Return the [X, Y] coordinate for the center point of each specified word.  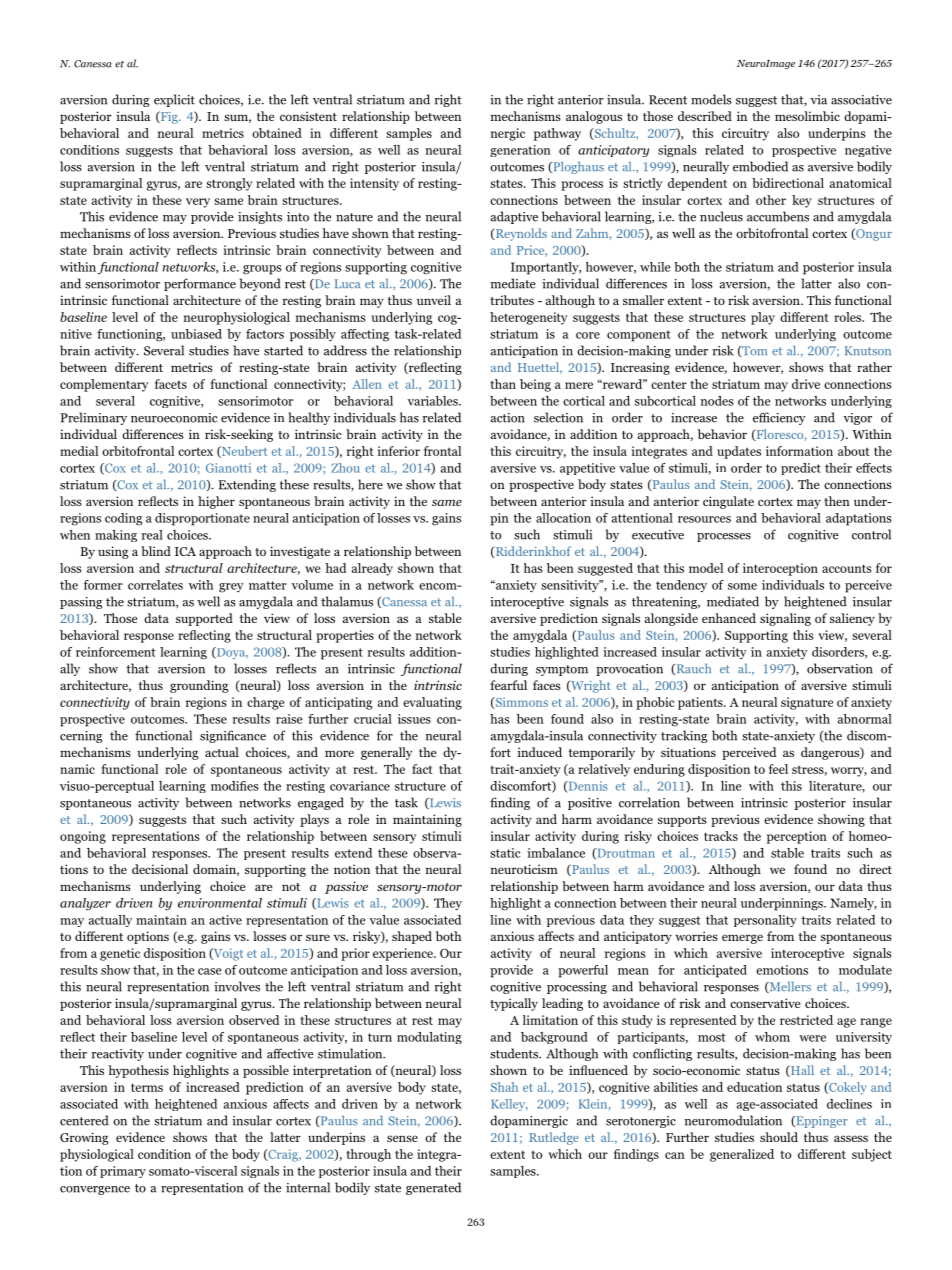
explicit [174, 100]
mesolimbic [807, 116]
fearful [508, 685]
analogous [594, 117]
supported [204, 619]
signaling [785, 619]
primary [123, 1172]
